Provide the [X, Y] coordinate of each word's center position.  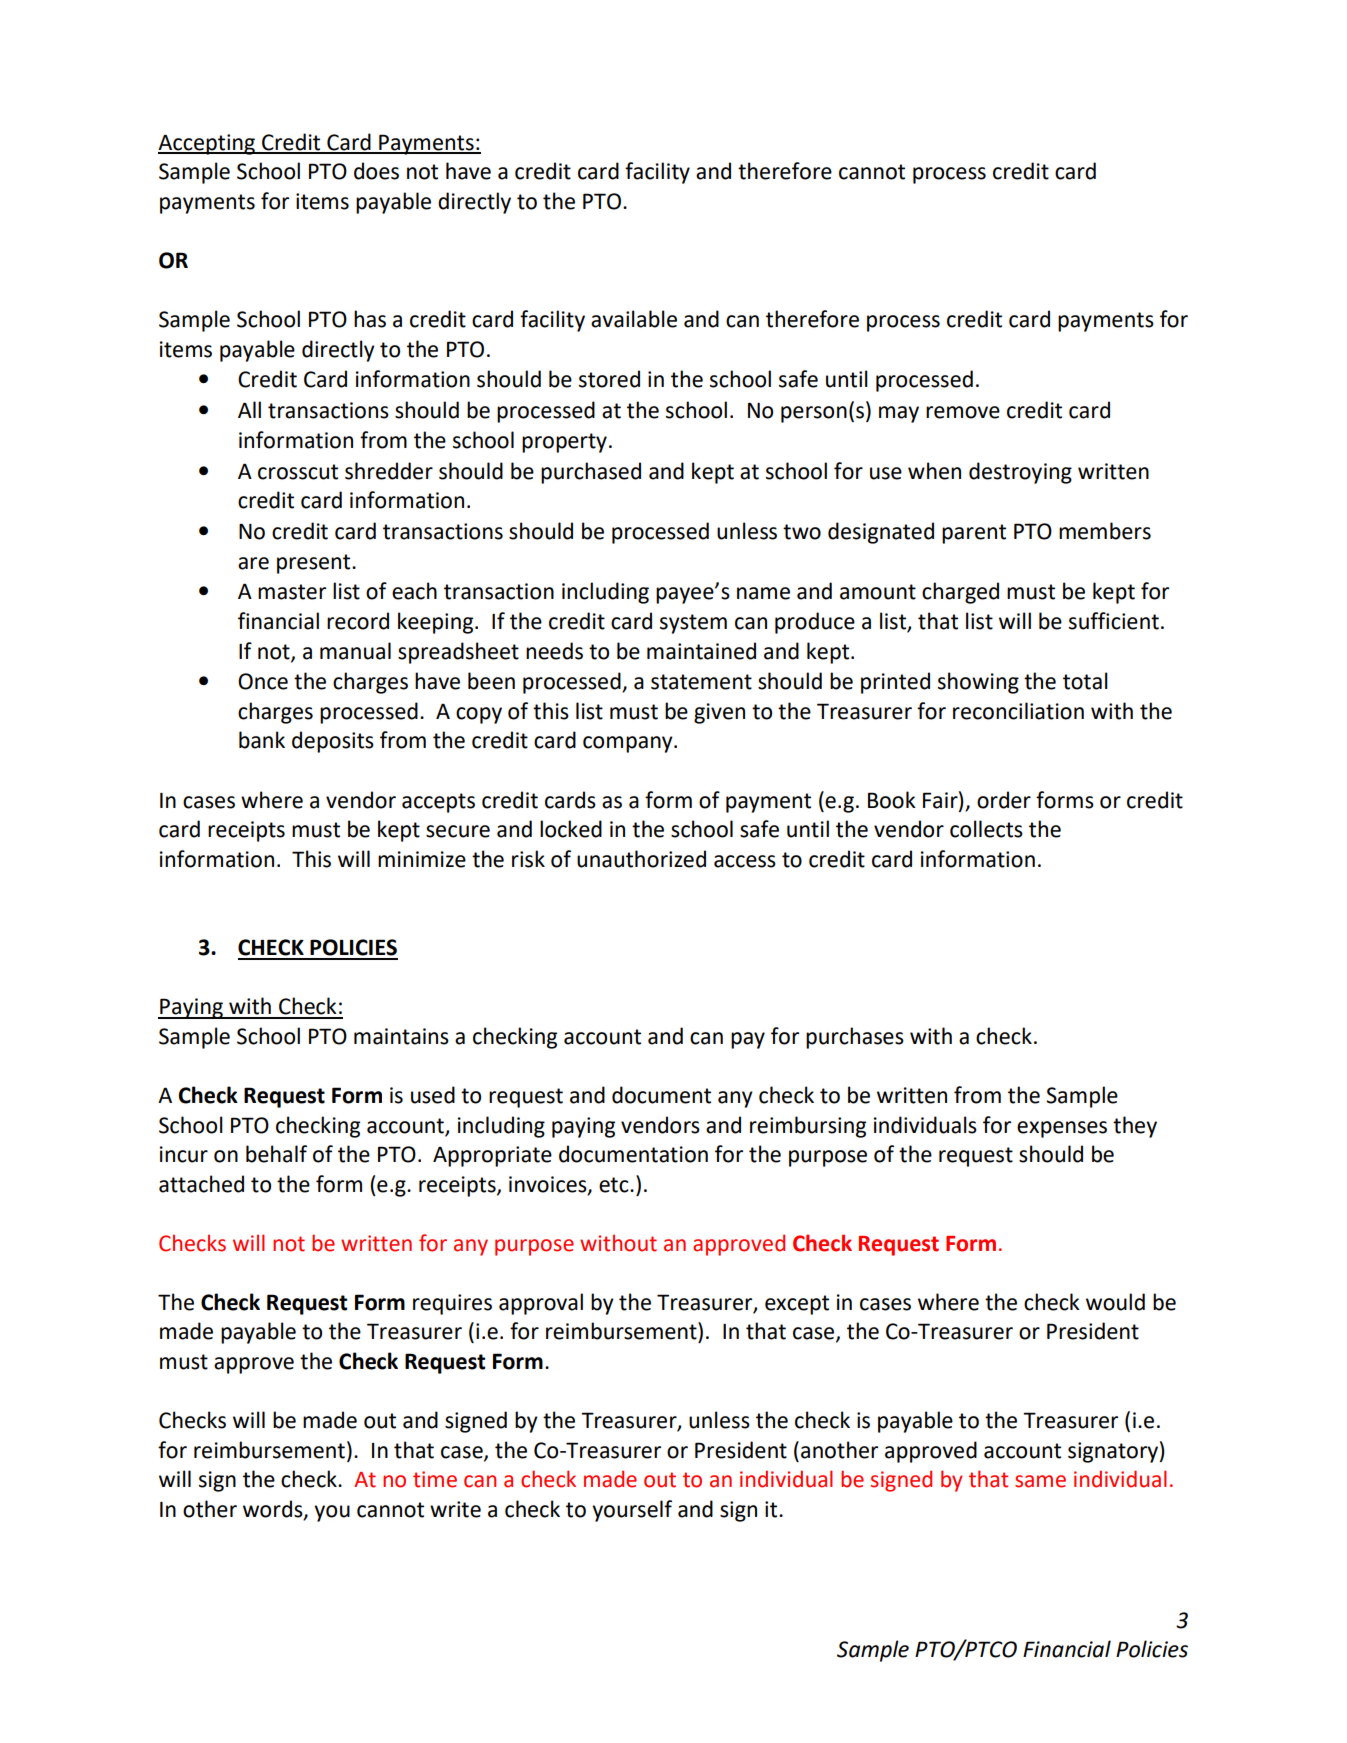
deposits [333, 742]
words [274, 1509]
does [376, 171]
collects [986, 829]
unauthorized [641, 859]
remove [963, 412]
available [634, 319]
